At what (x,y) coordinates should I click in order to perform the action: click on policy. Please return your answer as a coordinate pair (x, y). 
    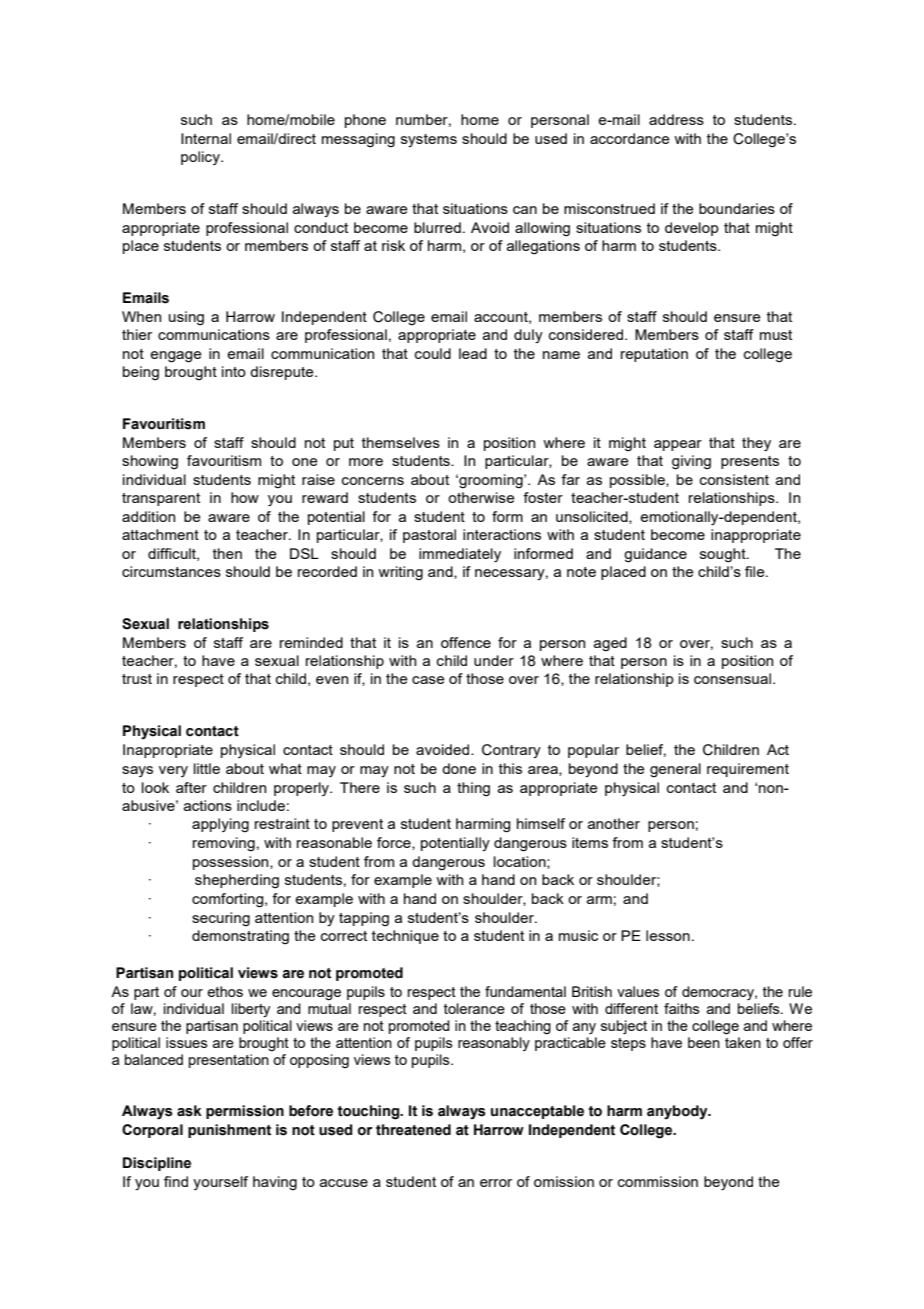
    Looking at the image, I should click on (201, 158).
